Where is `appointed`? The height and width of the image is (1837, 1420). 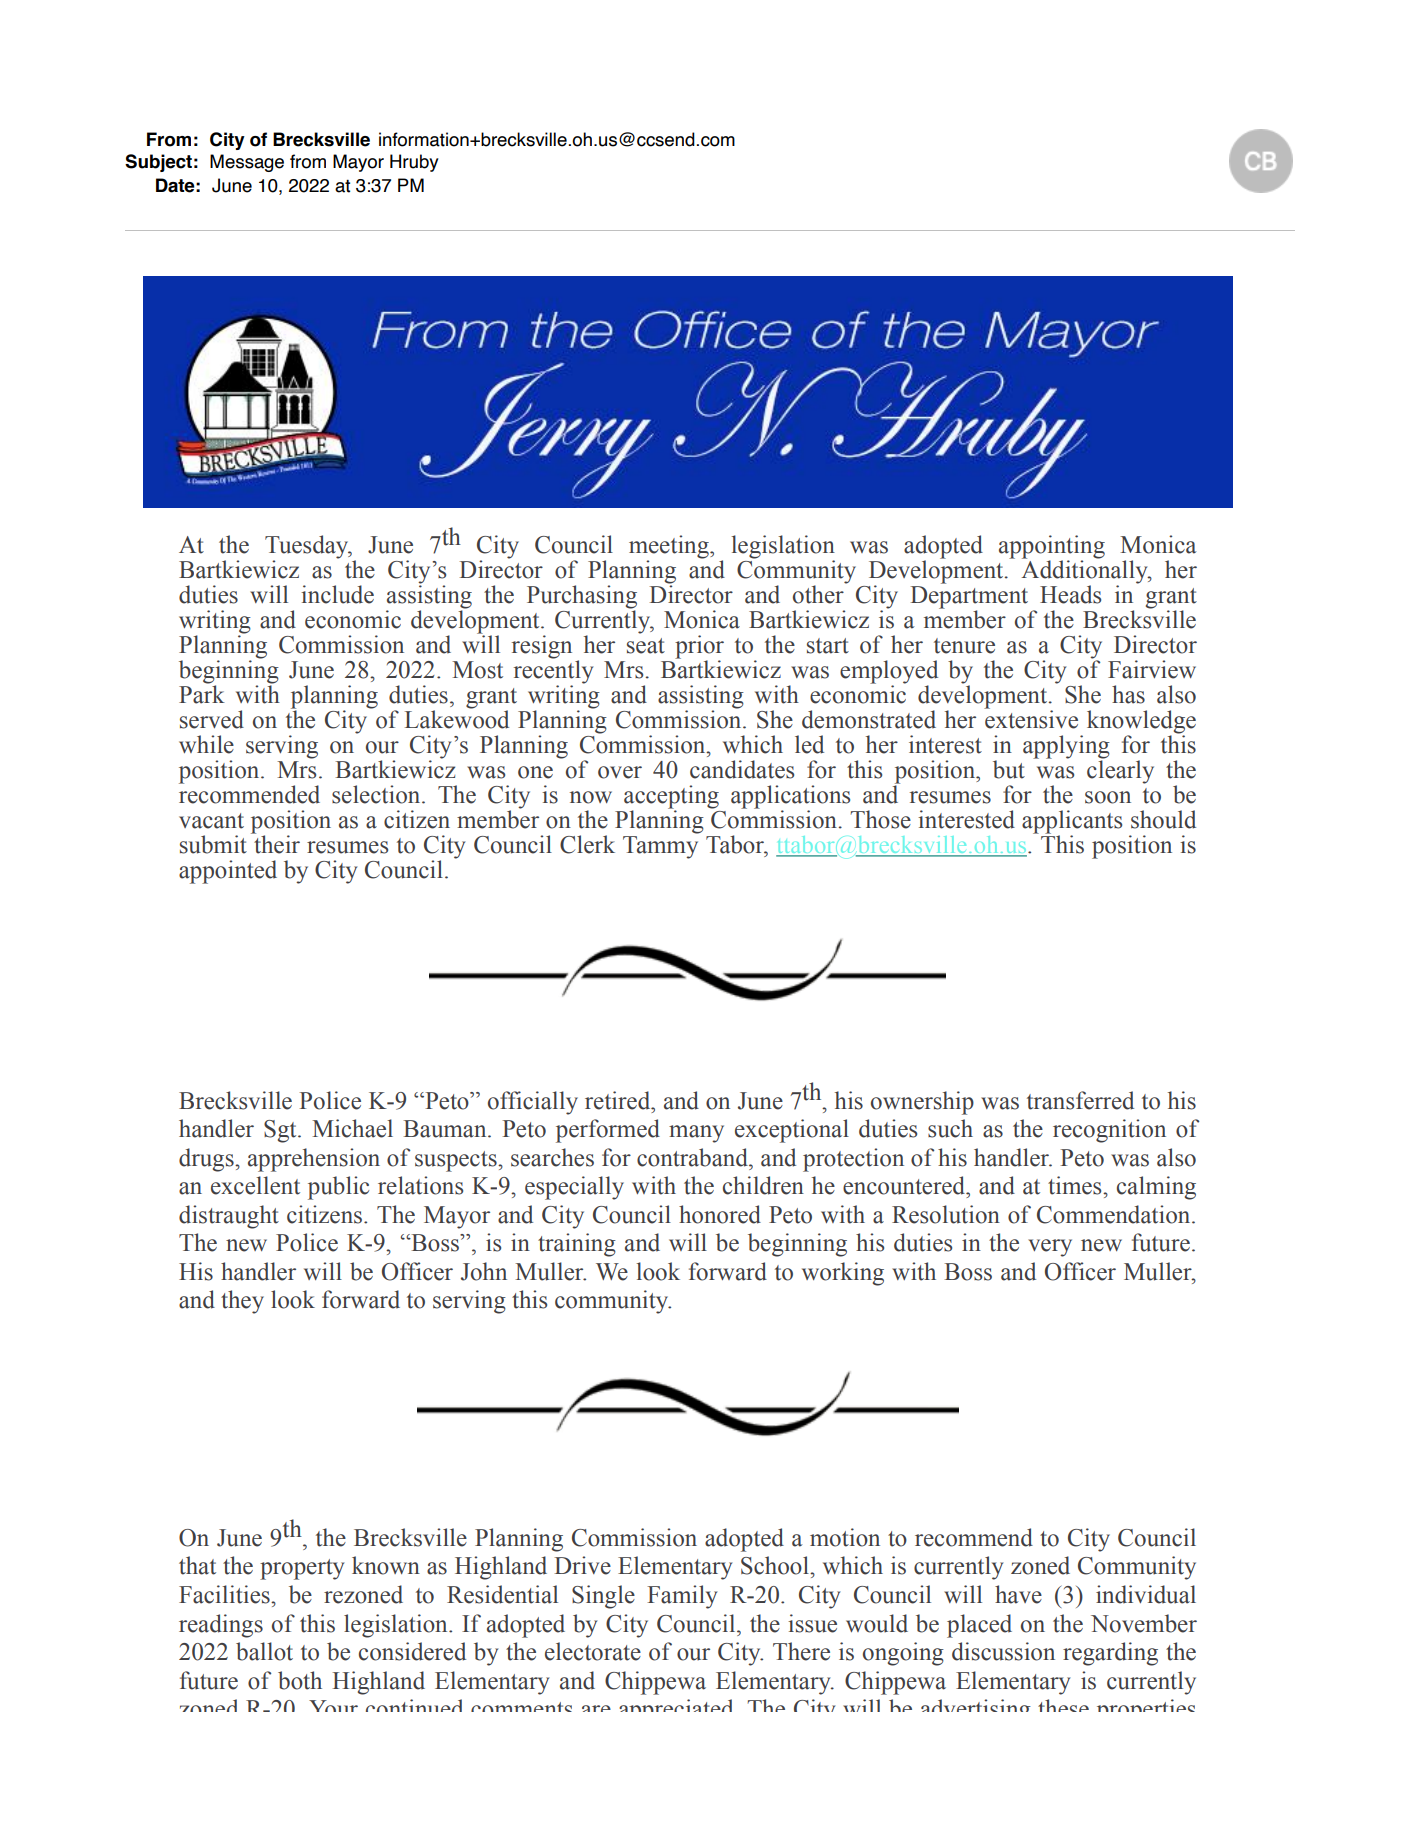 appointed is located at coordinates (228, 872).
